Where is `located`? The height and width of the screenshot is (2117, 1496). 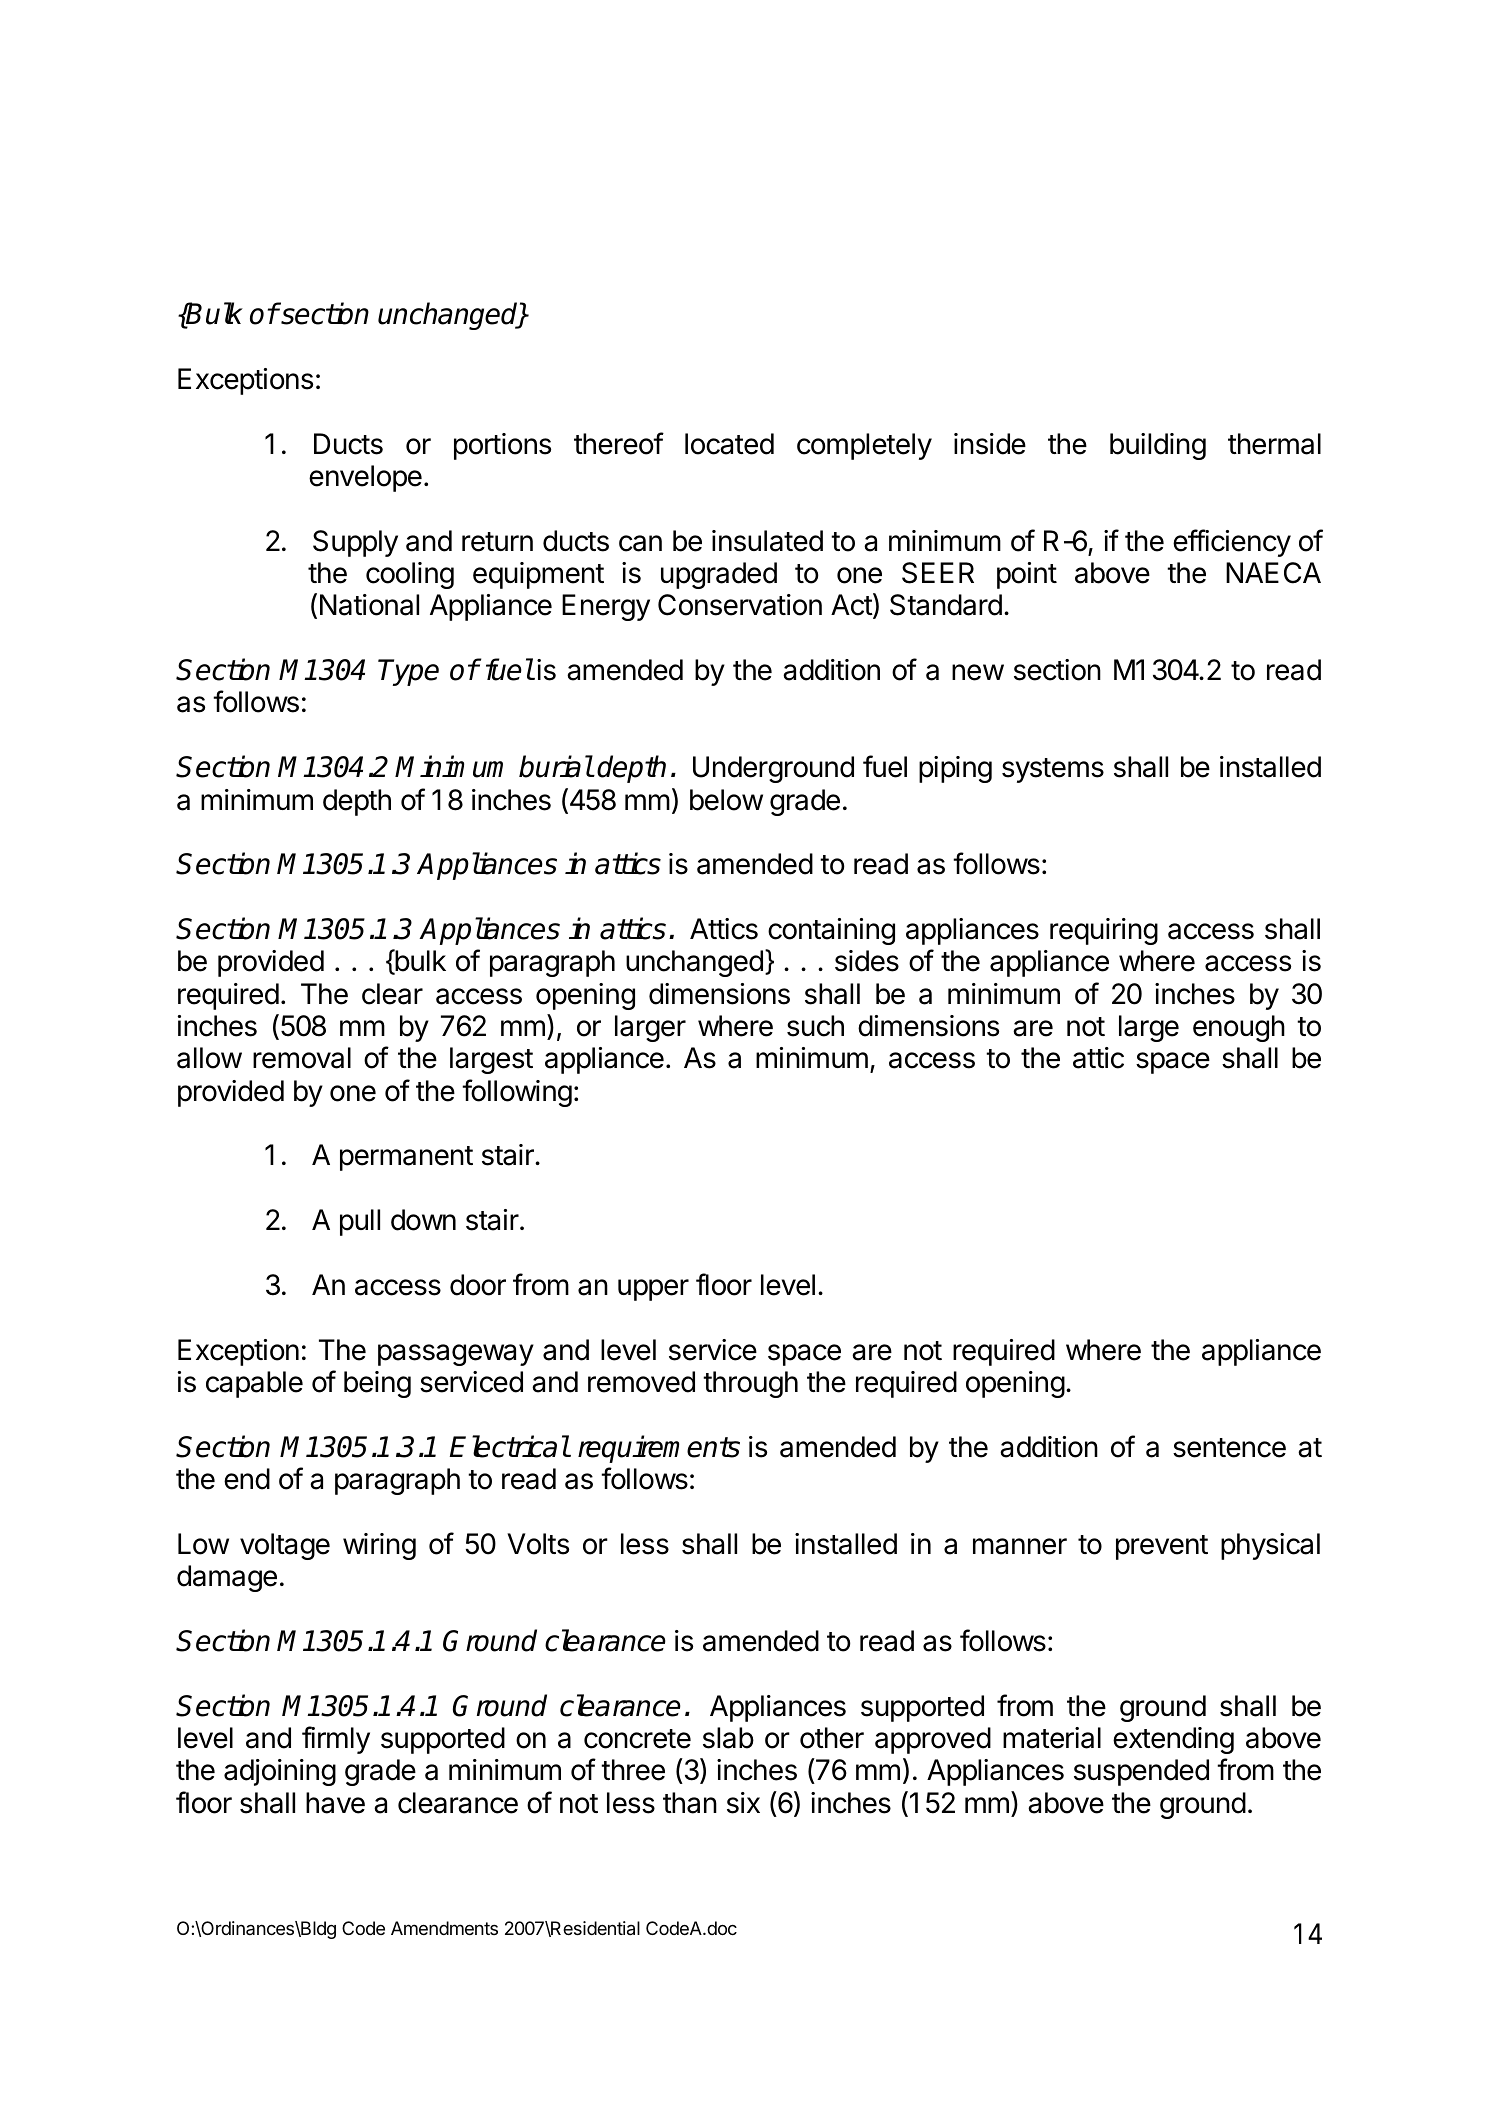
located is located at coordinates (729, 444).
